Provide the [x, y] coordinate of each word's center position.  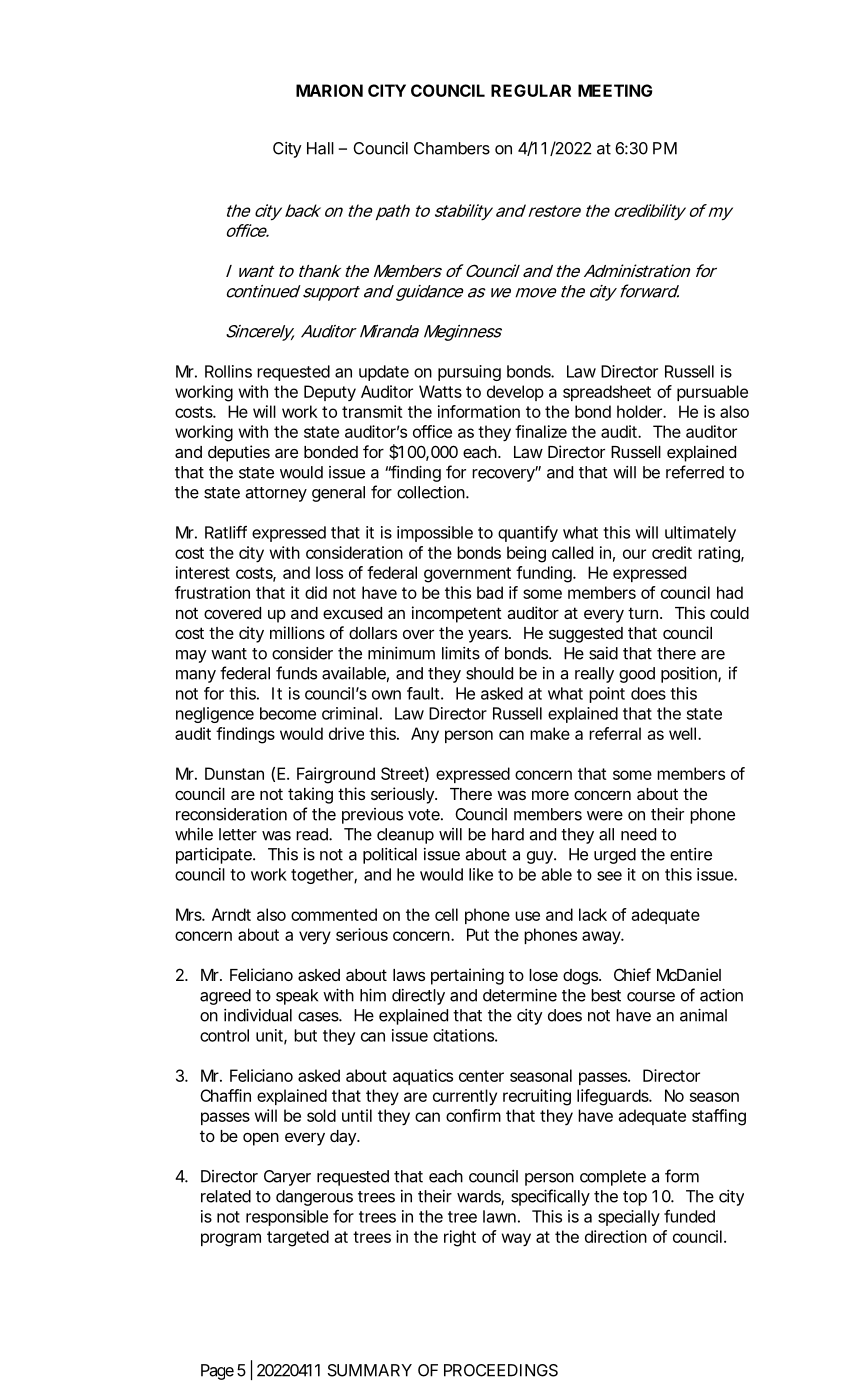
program [231, 1240]
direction [616, 1236]
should [489, 673]
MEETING [615, 90]
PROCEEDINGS [501, 1370]
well [684, 733]
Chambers [452, 148]
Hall [320, 148]
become [288, 713]
